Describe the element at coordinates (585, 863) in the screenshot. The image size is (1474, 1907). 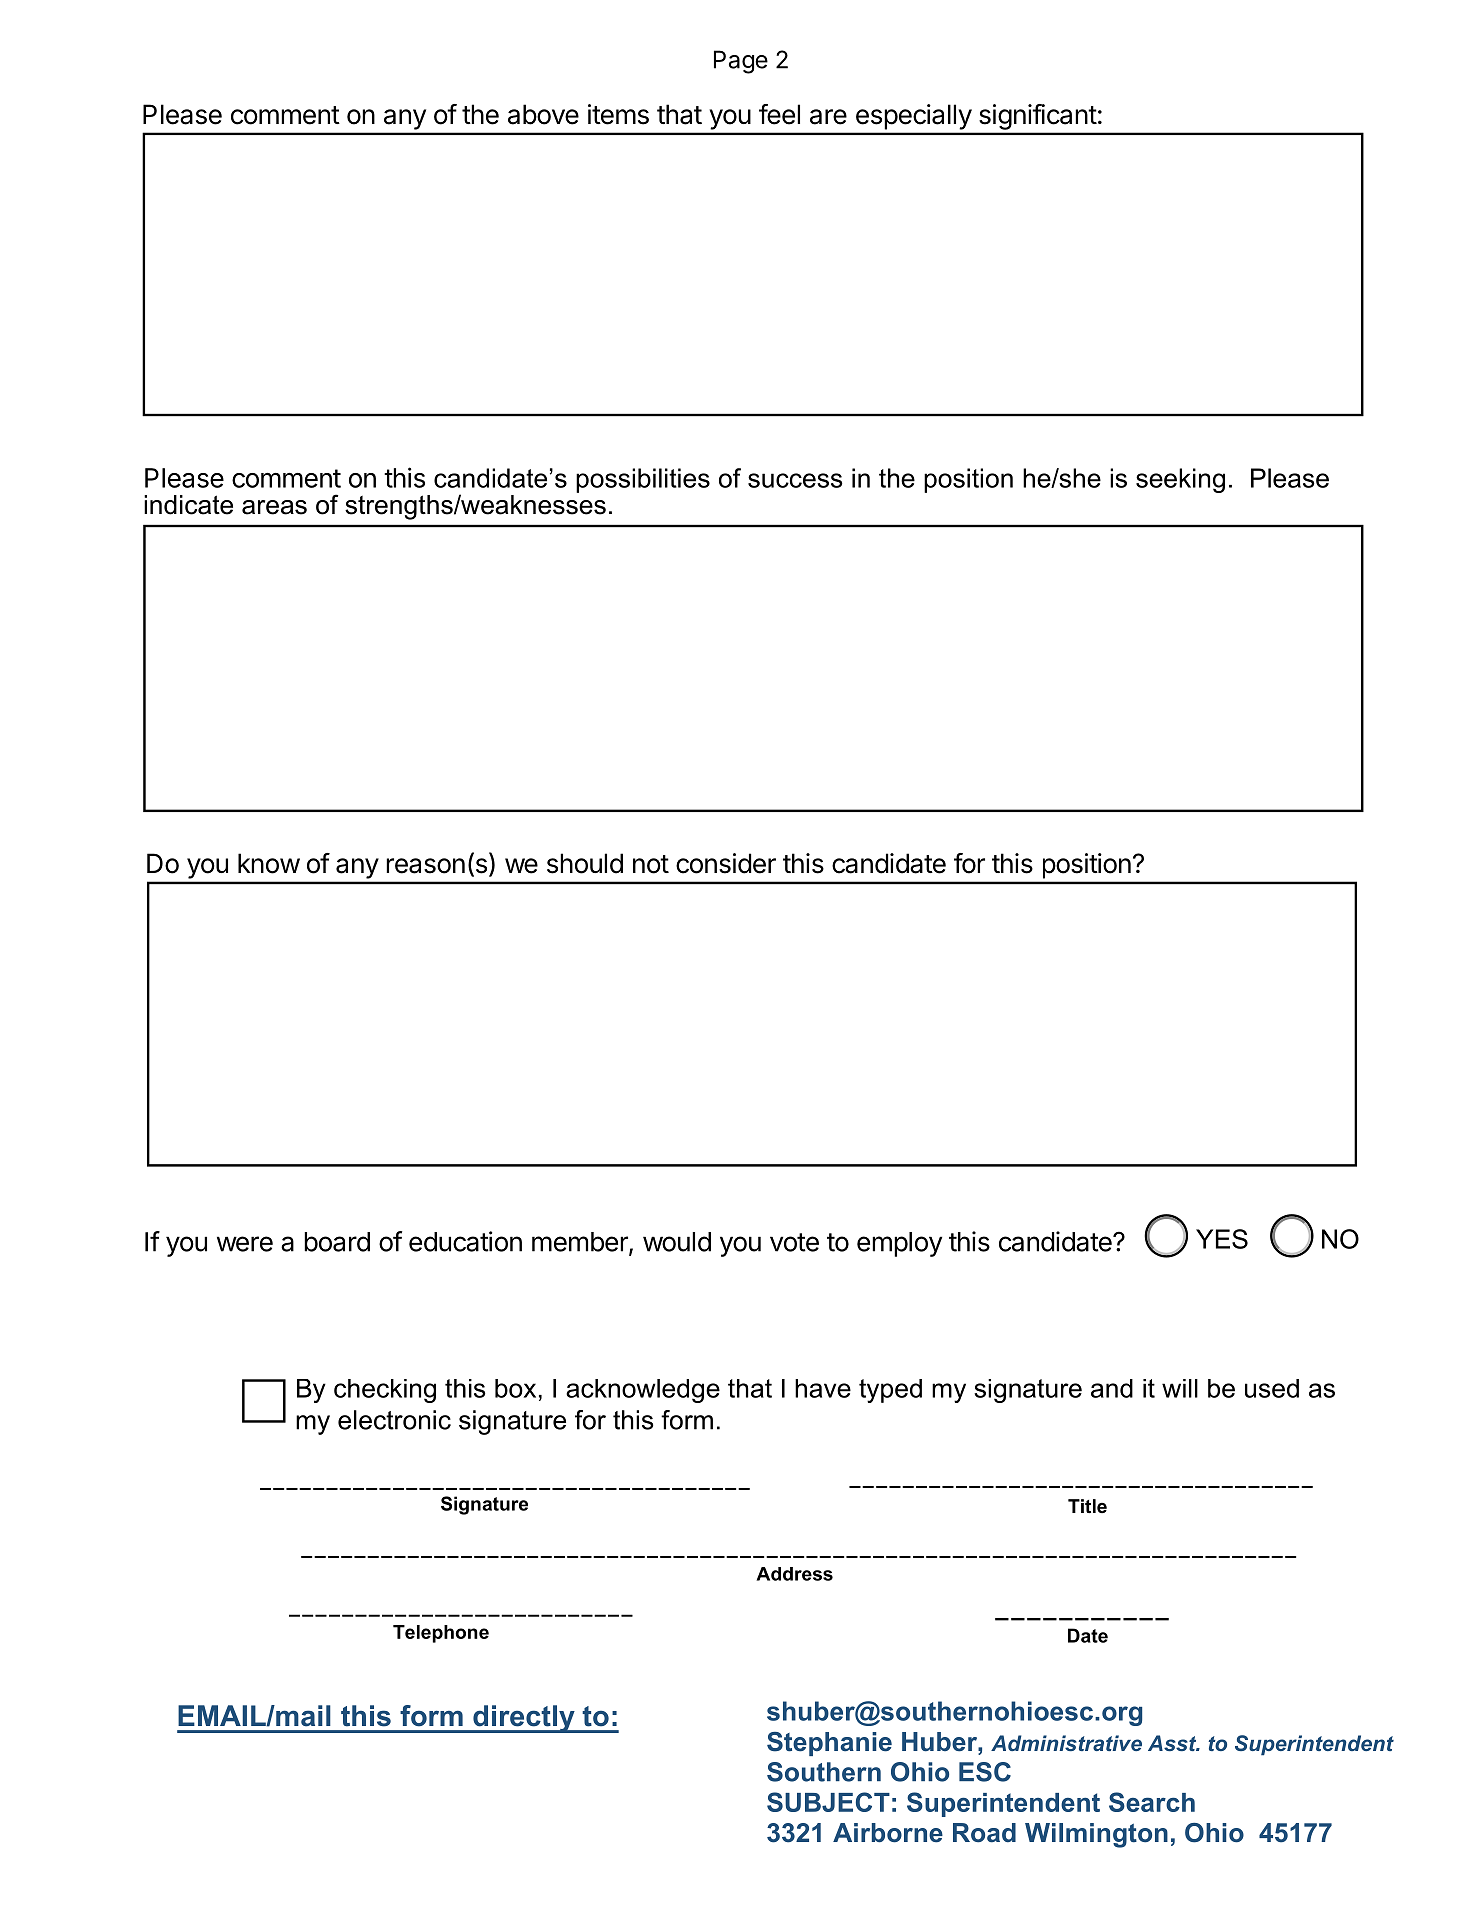
I see `should` at that location.
